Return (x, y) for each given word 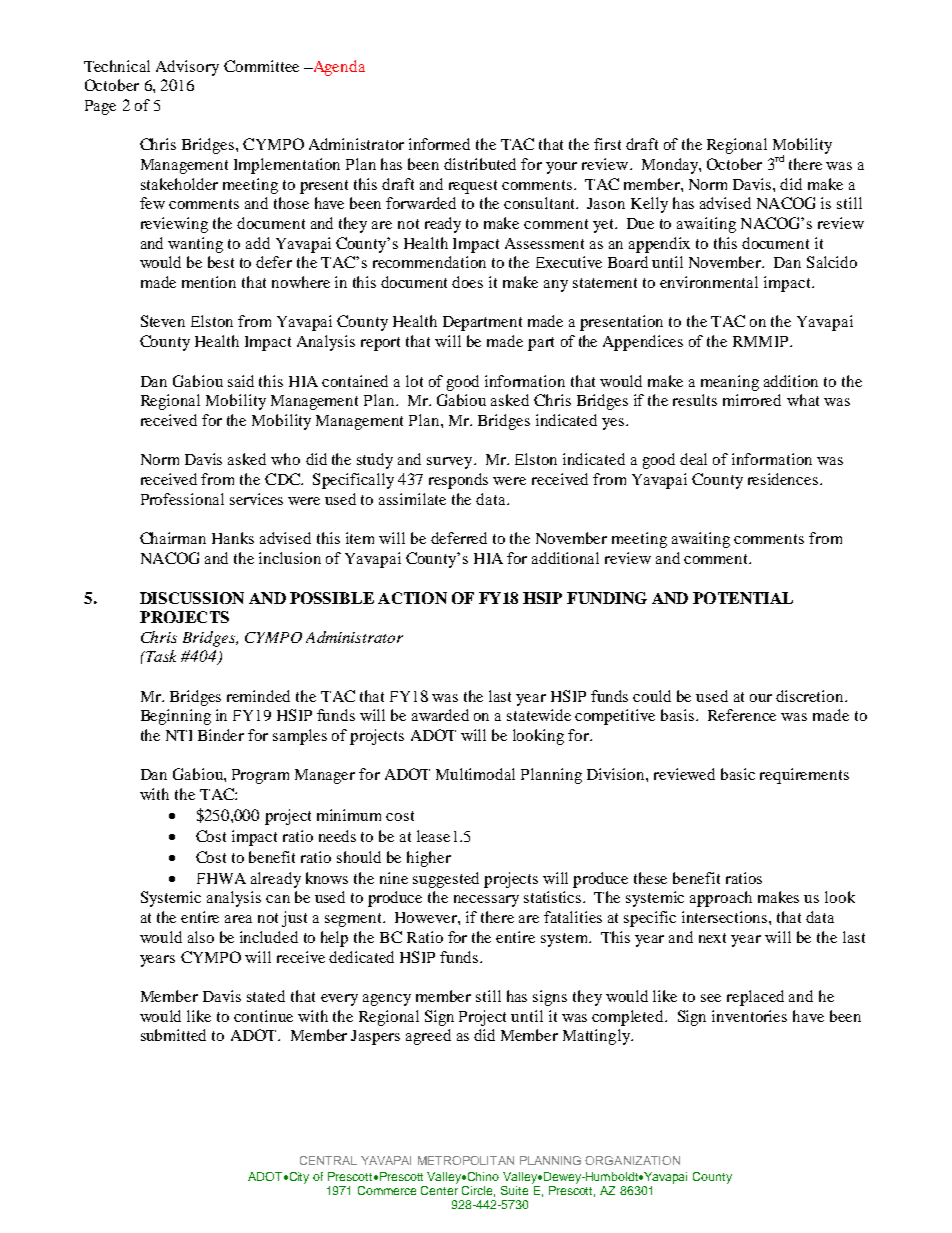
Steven (163, 321)
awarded (440, 715)
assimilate (412, 499)
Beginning (176, 717)
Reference (742, 715)
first (607, 144)
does (467, 282)
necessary (486, 901)
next (712, 938)
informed (439, 144)
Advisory (187, 68)
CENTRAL (328, 1160)
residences (784, 479)
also (201, 937)
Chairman (173, 538)
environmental (709, 282)
